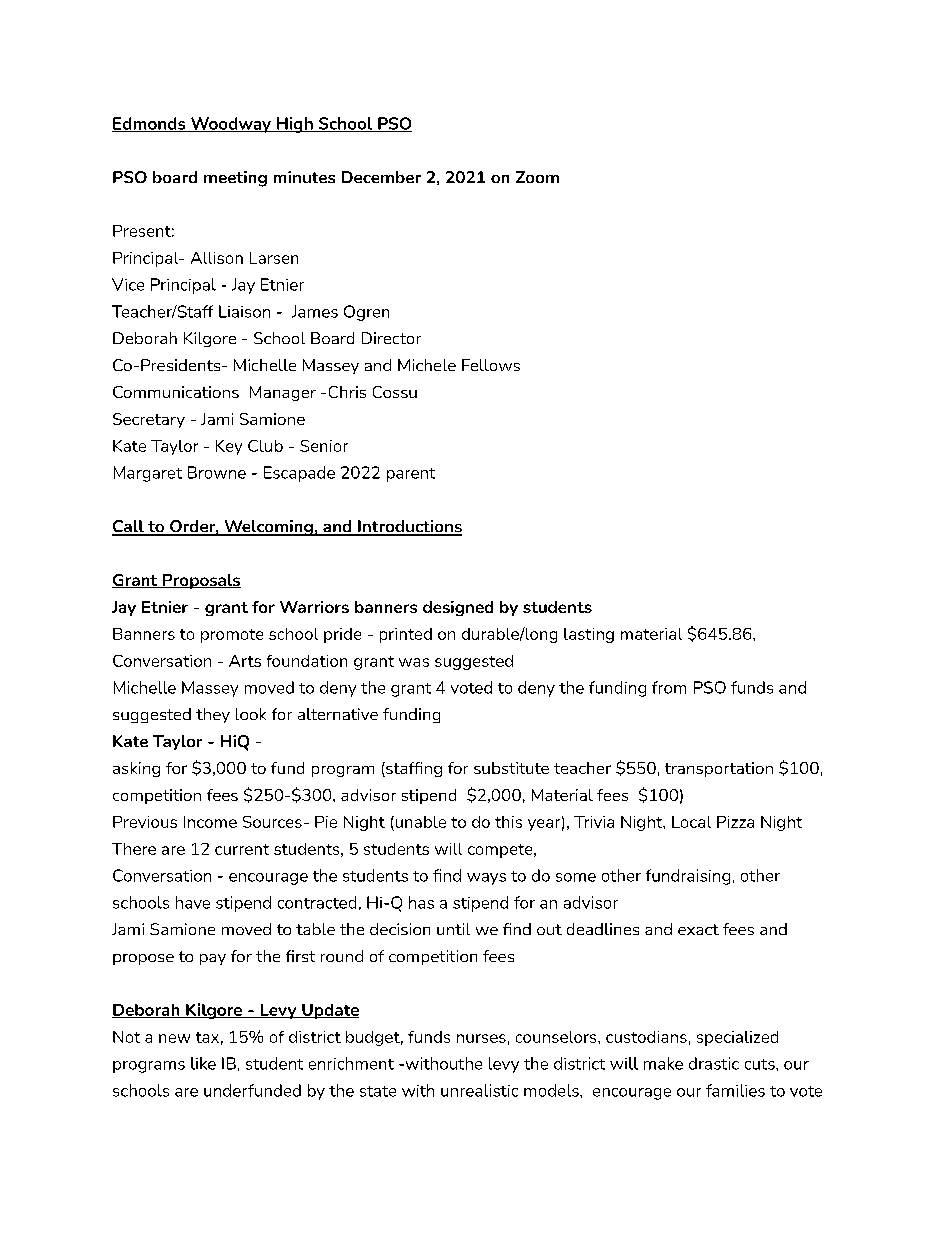  I want to click on Browne, so click(217, 472).
